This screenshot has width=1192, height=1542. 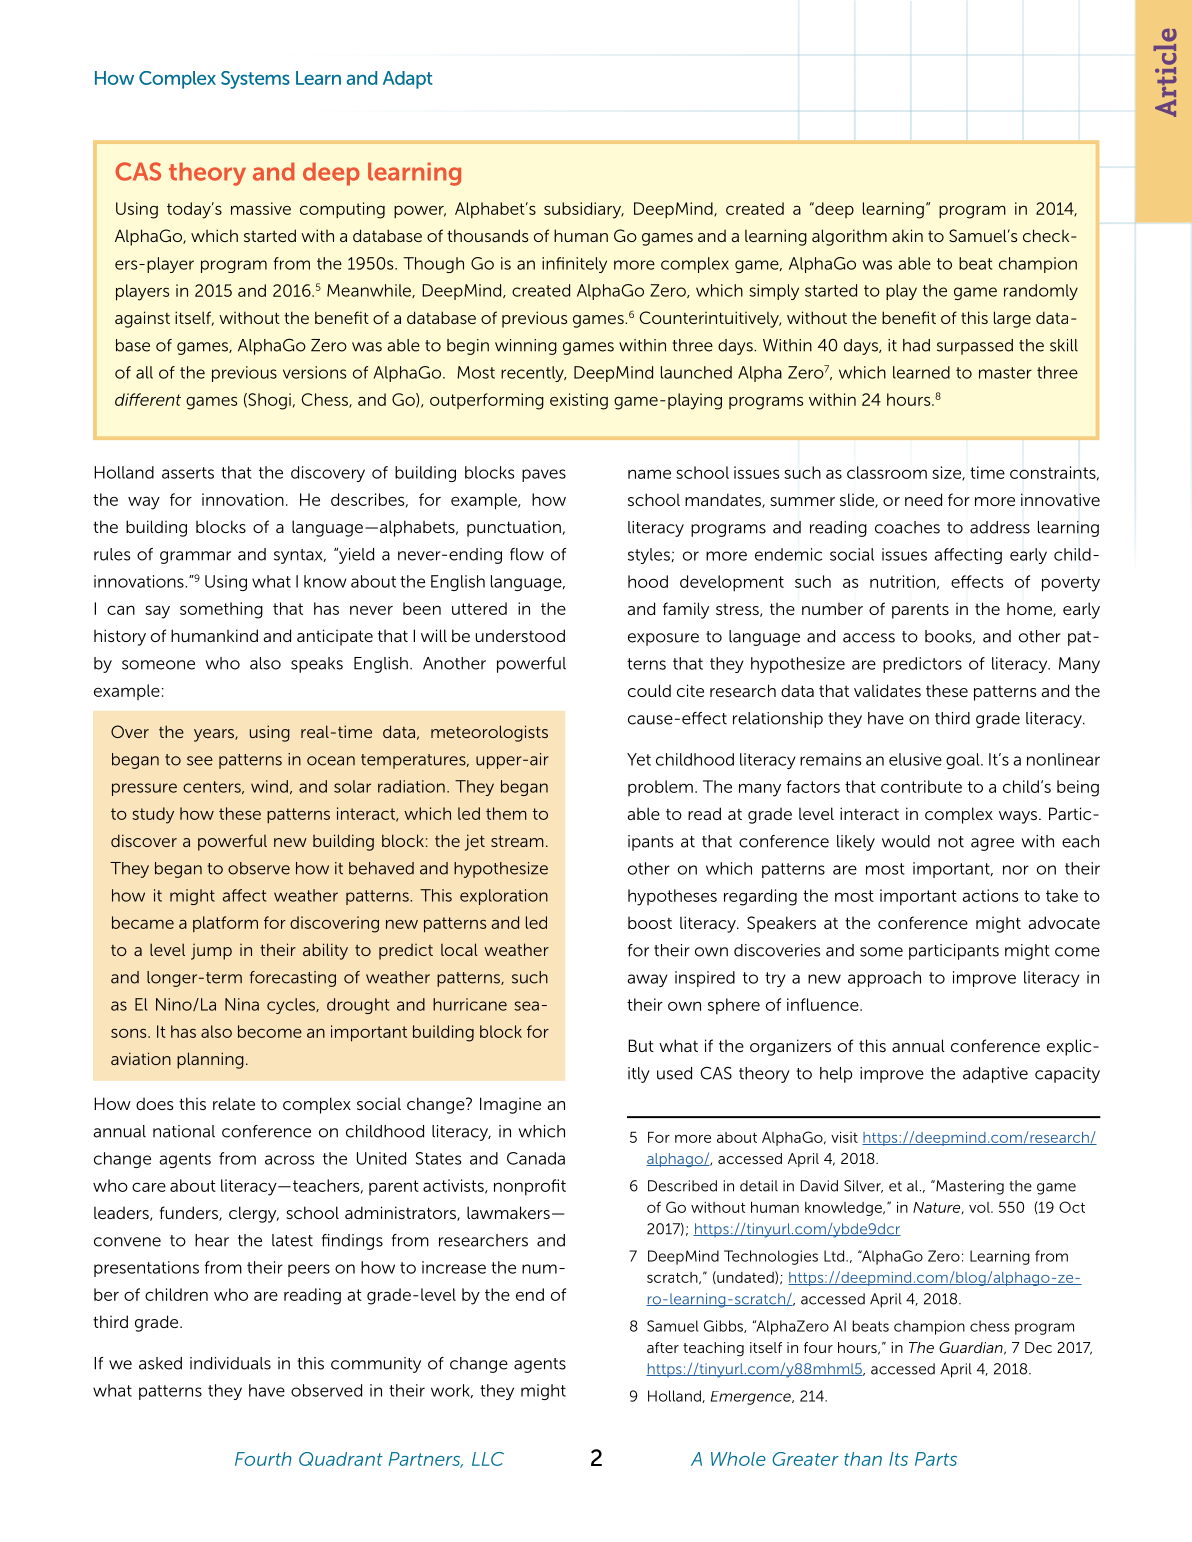 I want to click on address, so click(x=1000, y=527).
